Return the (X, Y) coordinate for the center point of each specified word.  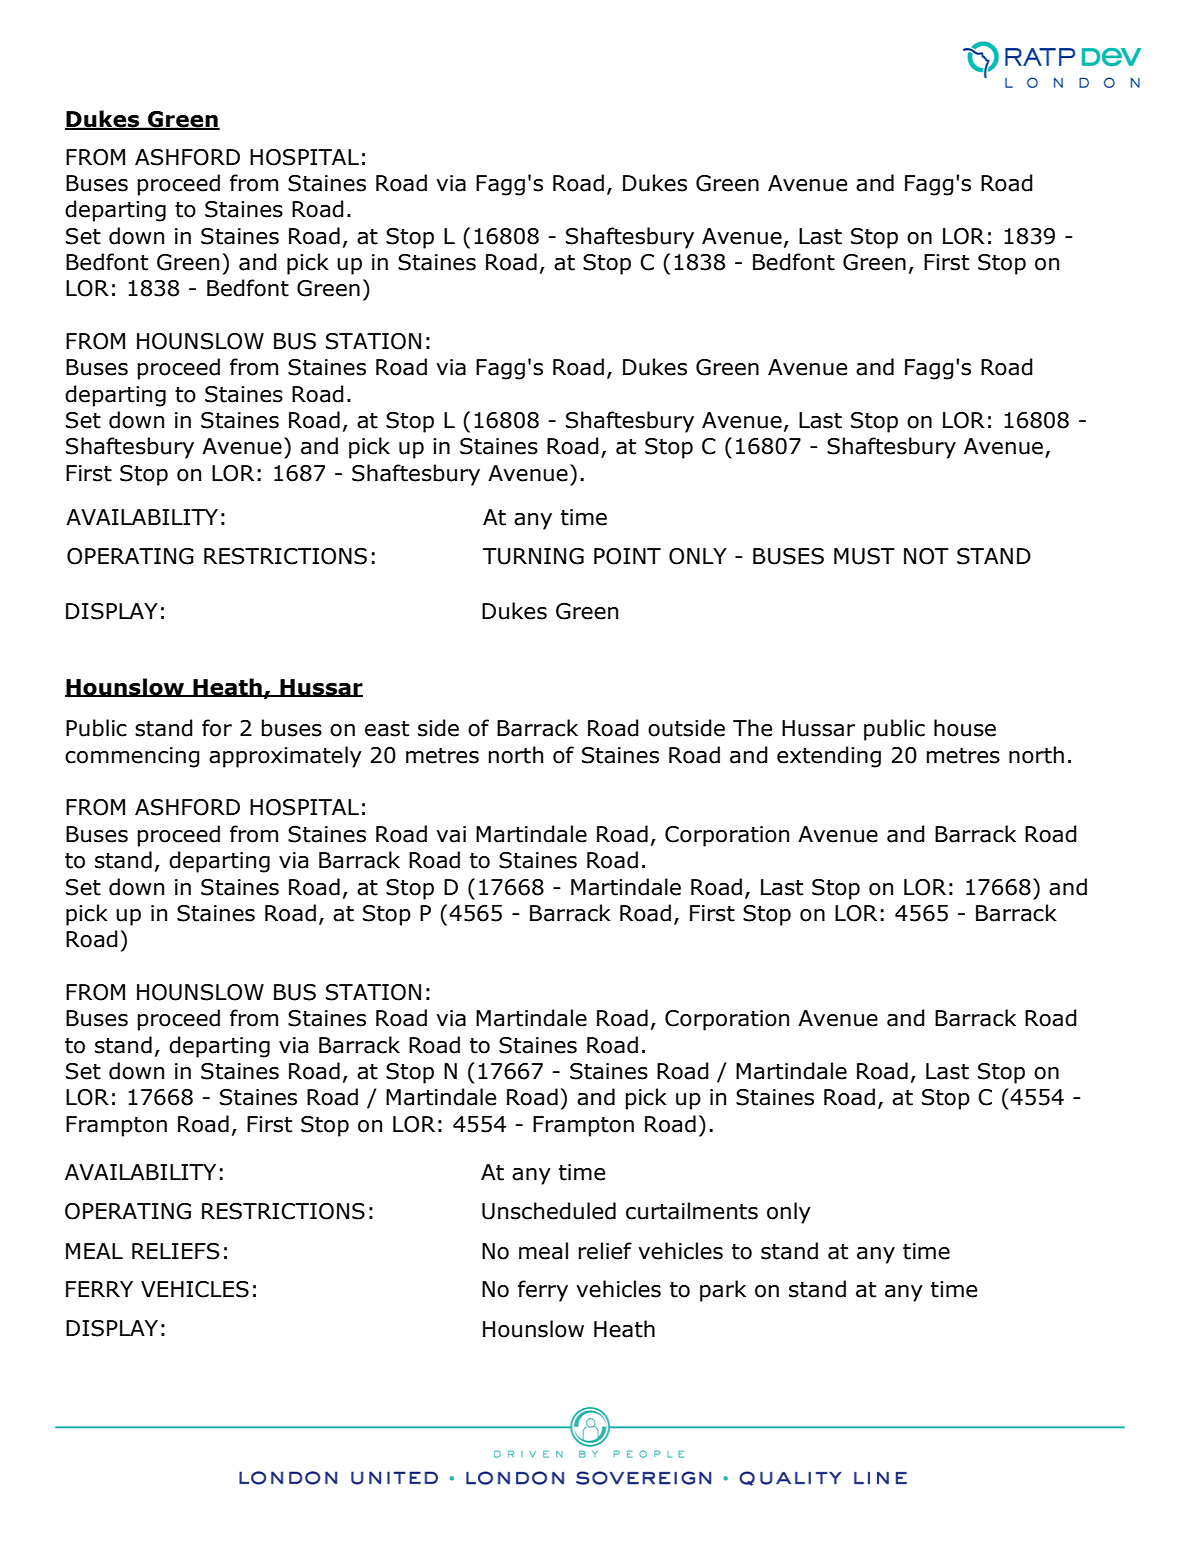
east (387, 729)
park (723, 1291)
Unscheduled (549, 1211)
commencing (132, 757)
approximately (285, 757)
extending (829, 757)
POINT (627, 556)
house (965, 728)
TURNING (533, 556)
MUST (864, 556)
